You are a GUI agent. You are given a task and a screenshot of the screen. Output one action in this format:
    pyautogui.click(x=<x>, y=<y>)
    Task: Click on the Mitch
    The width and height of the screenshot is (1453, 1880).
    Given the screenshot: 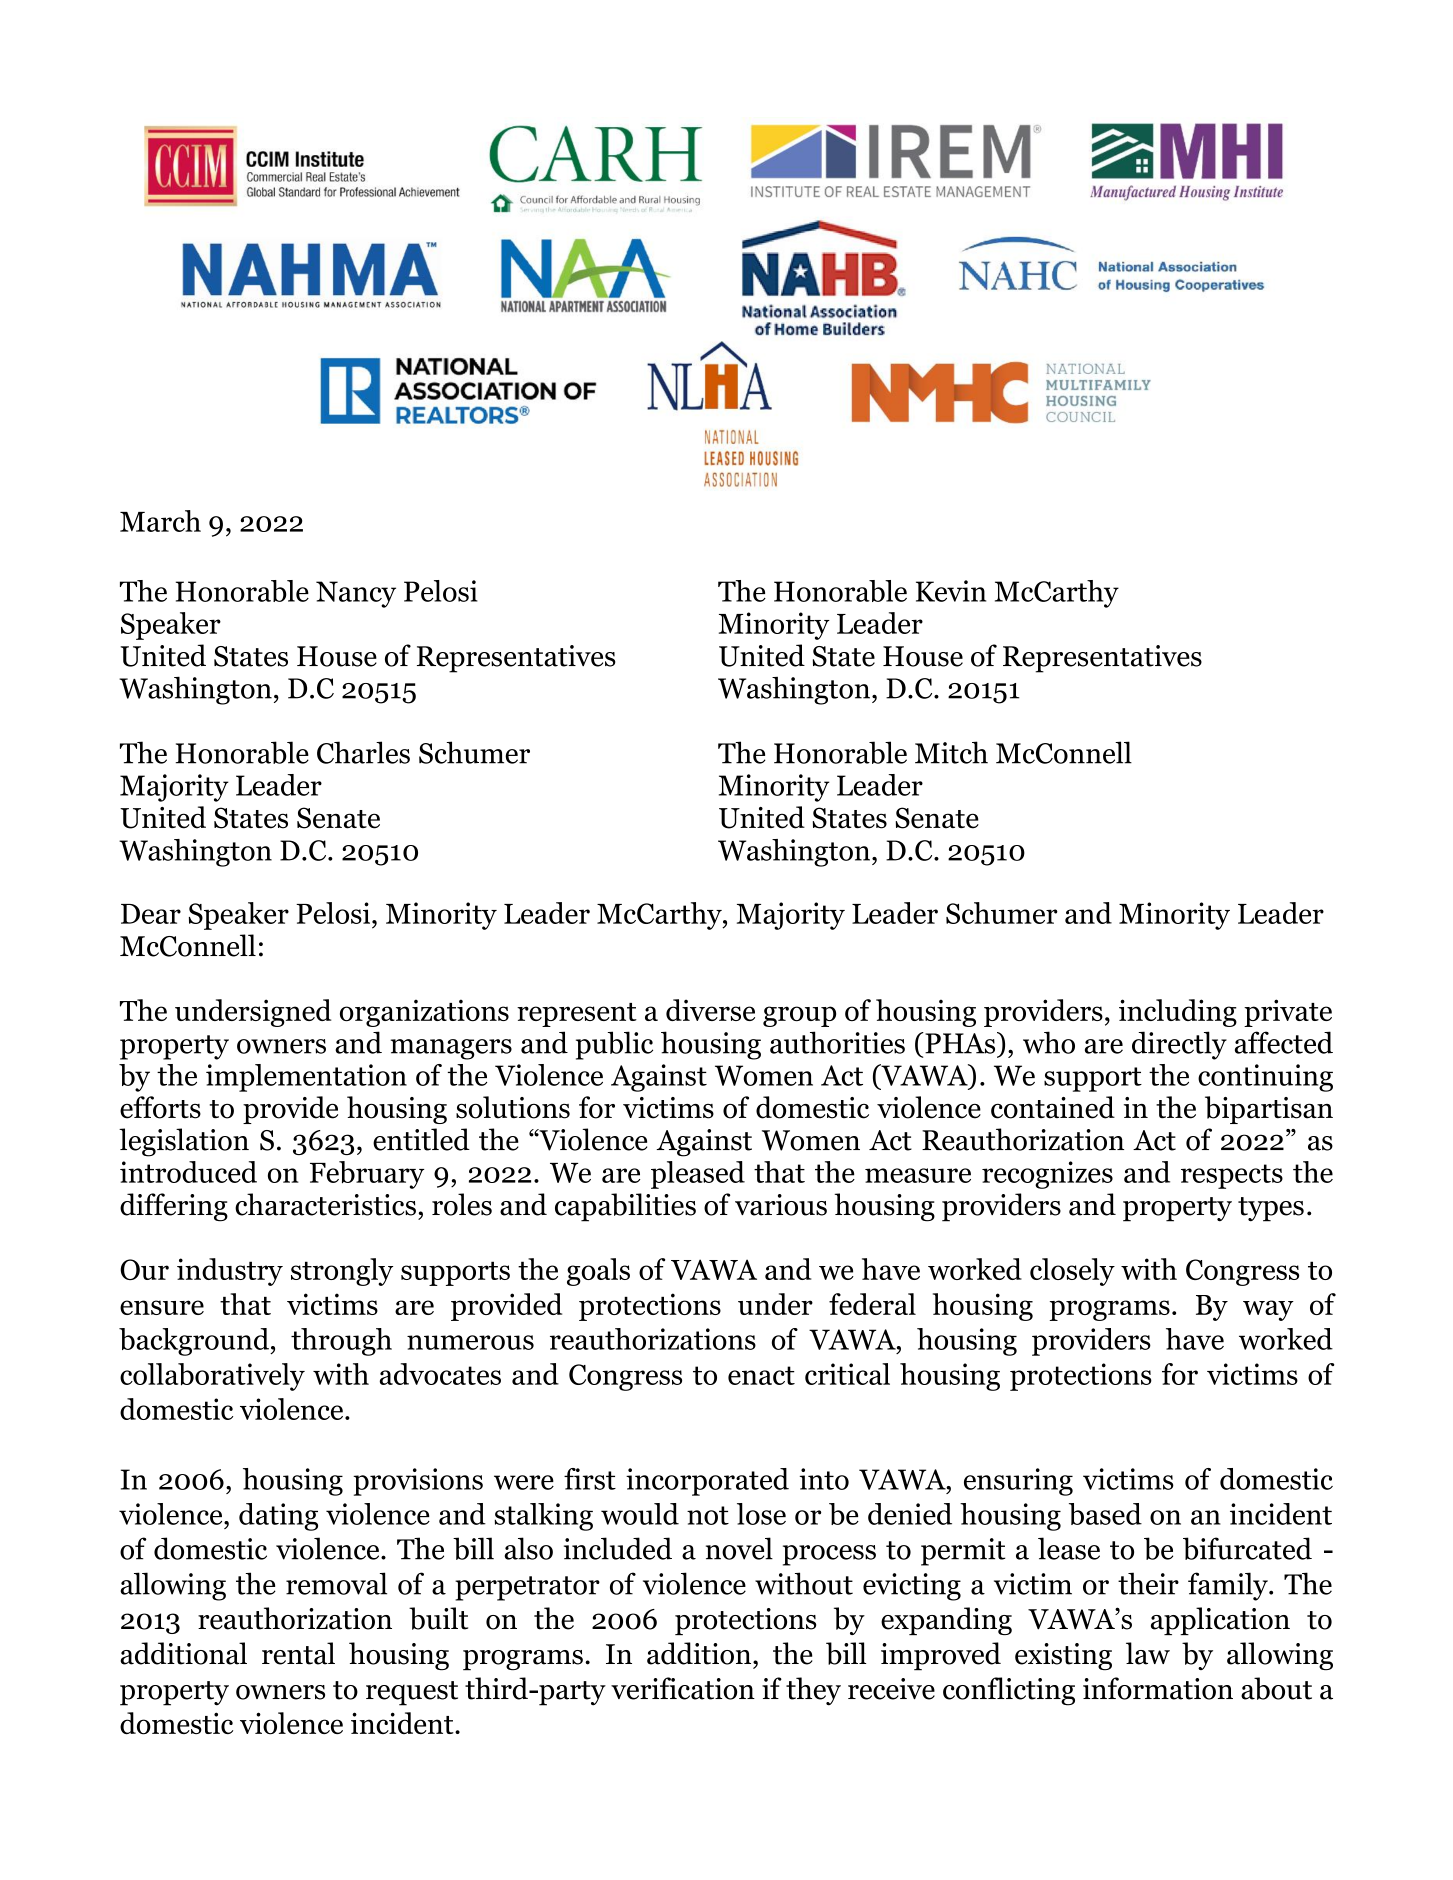 What is the action you would take?
    pyautogui.click(x=951, y=752)
